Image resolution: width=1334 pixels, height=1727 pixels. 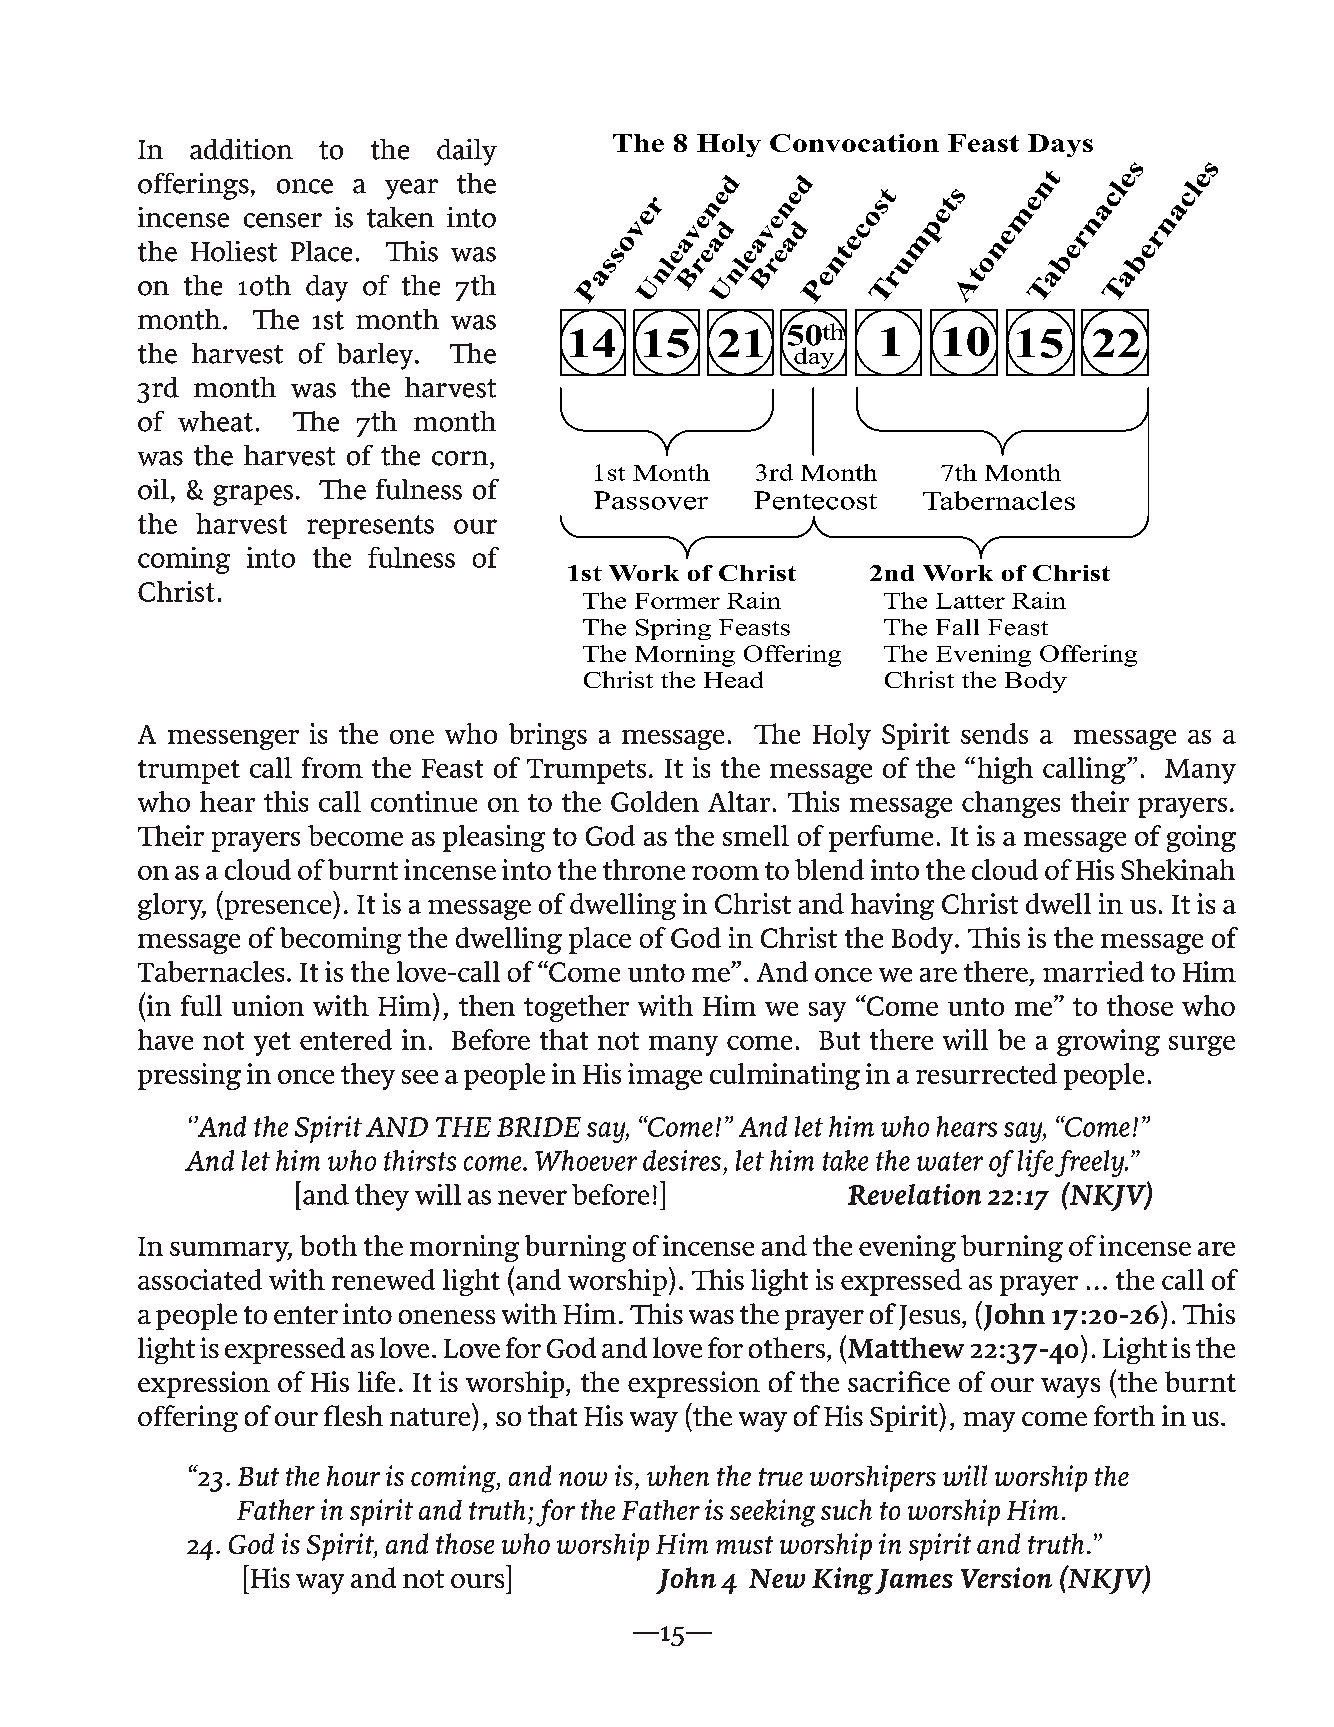 What do you see at coordinates (744, 1545) in the screenshot?
I see `must` at bounding box center [744, 1545].
